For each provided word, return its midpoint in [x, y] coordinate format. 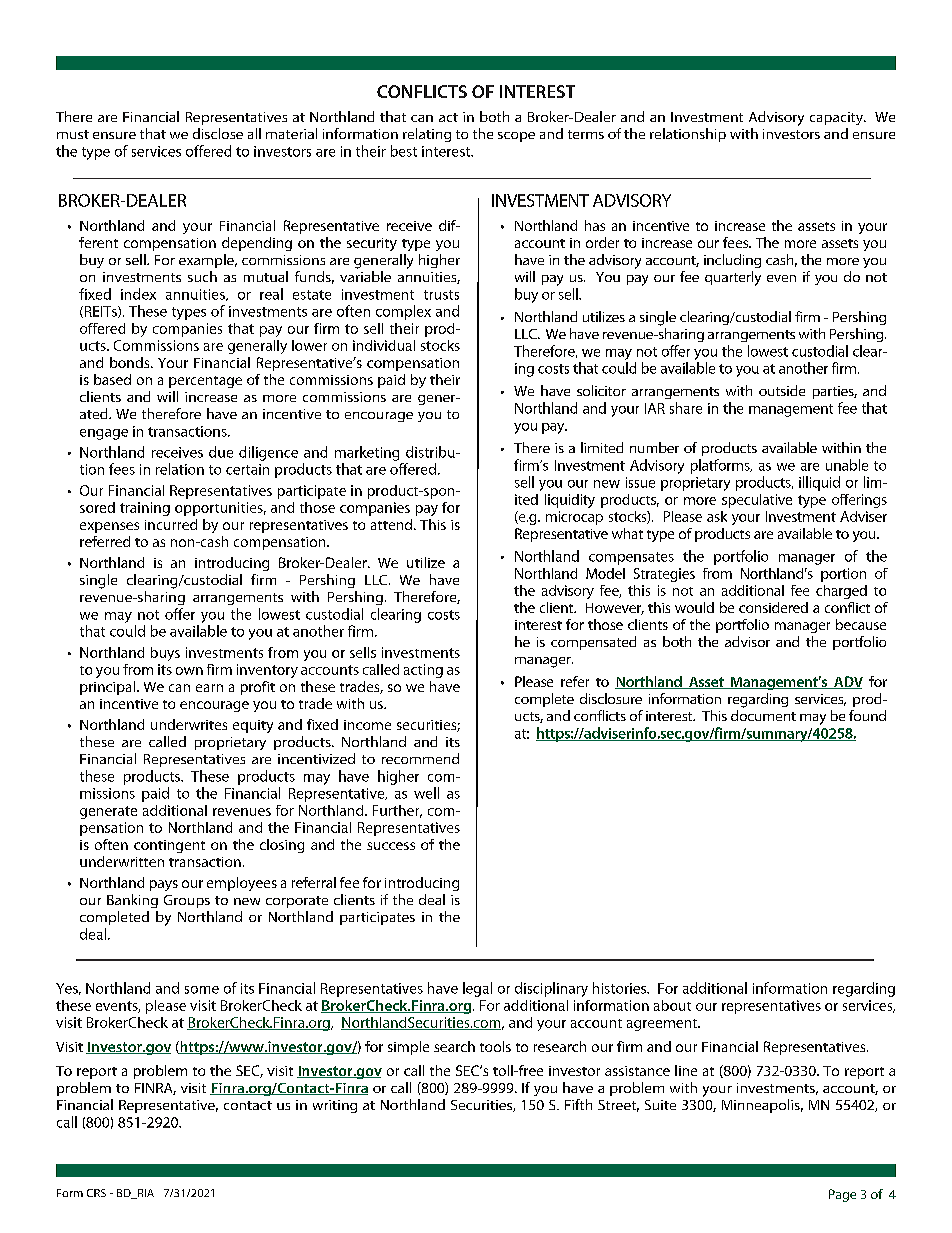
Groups [187, 901]
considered [773, 607]
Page [842, 1195]
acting [423, 671]
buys [165, 654]
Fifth [578, 1104]
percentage [205, 382]
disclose [218, 133]
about [672, 1005]
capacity [837, 118]
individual [384, 345]
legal [477, 989]
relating [427, 135]
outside [782, 390]
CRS [96, 1193]
